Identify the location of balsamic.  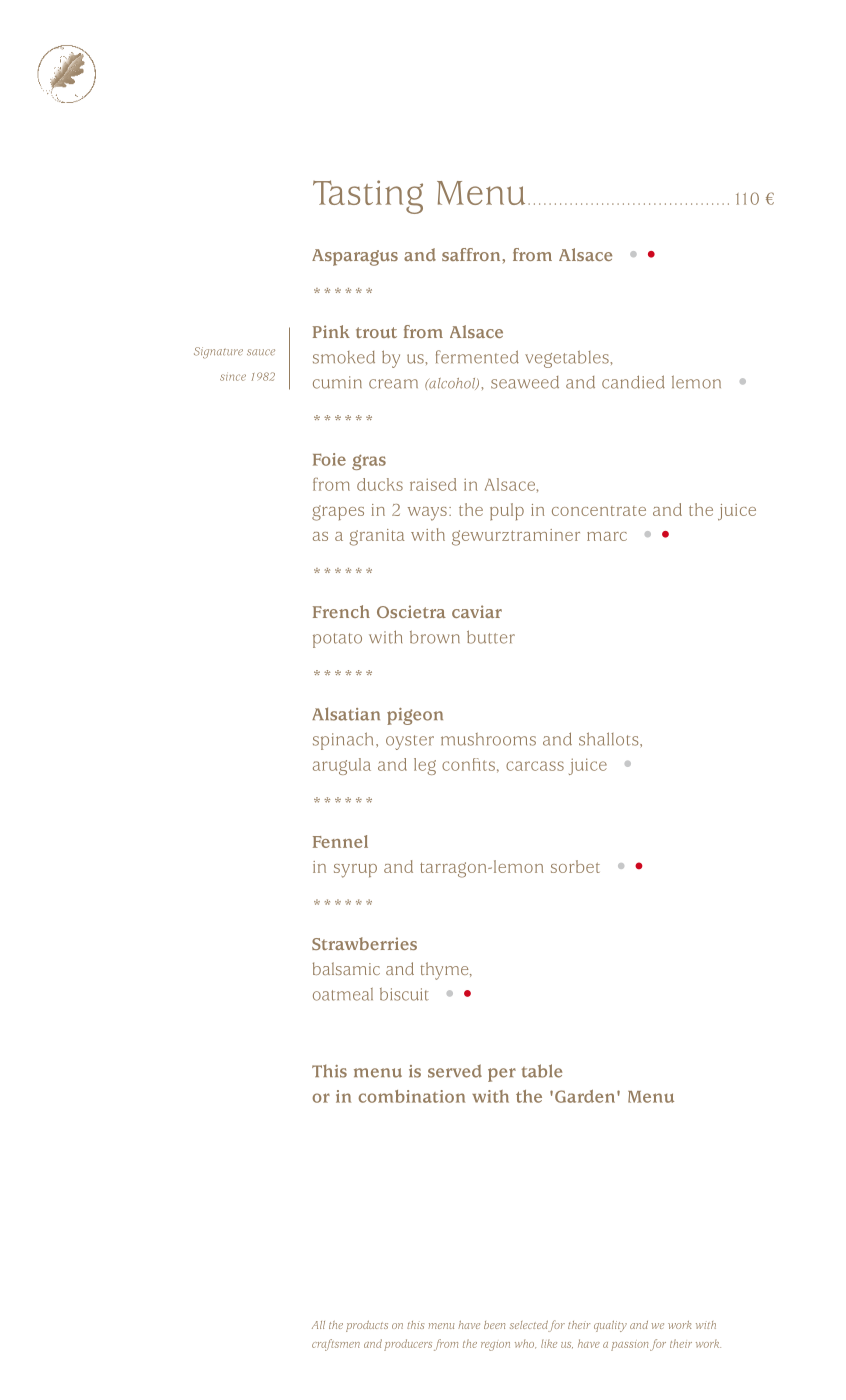
(346, 968).
